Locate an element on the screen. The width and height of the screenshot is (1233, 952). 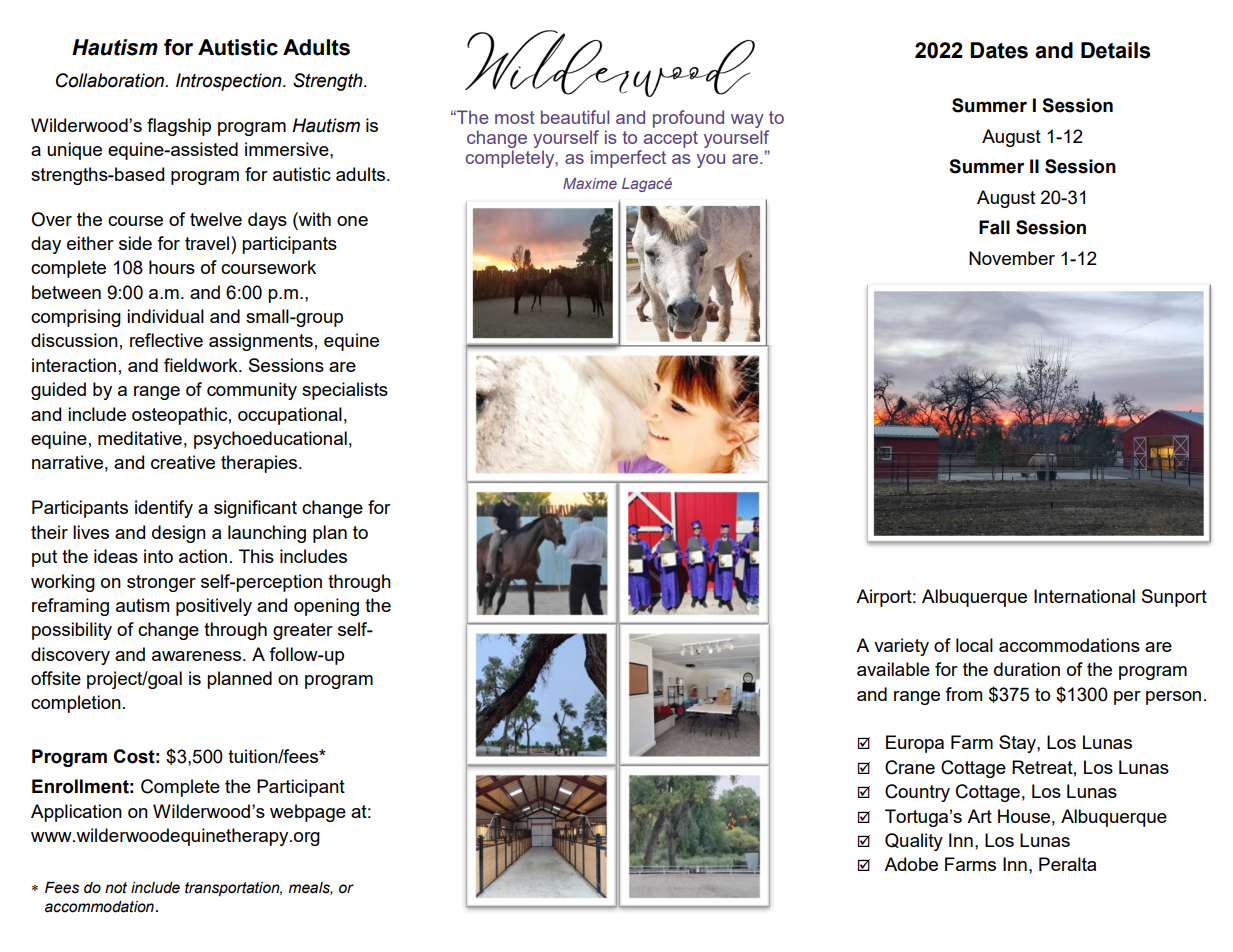
transportation is located at coordinates (233, 889).
